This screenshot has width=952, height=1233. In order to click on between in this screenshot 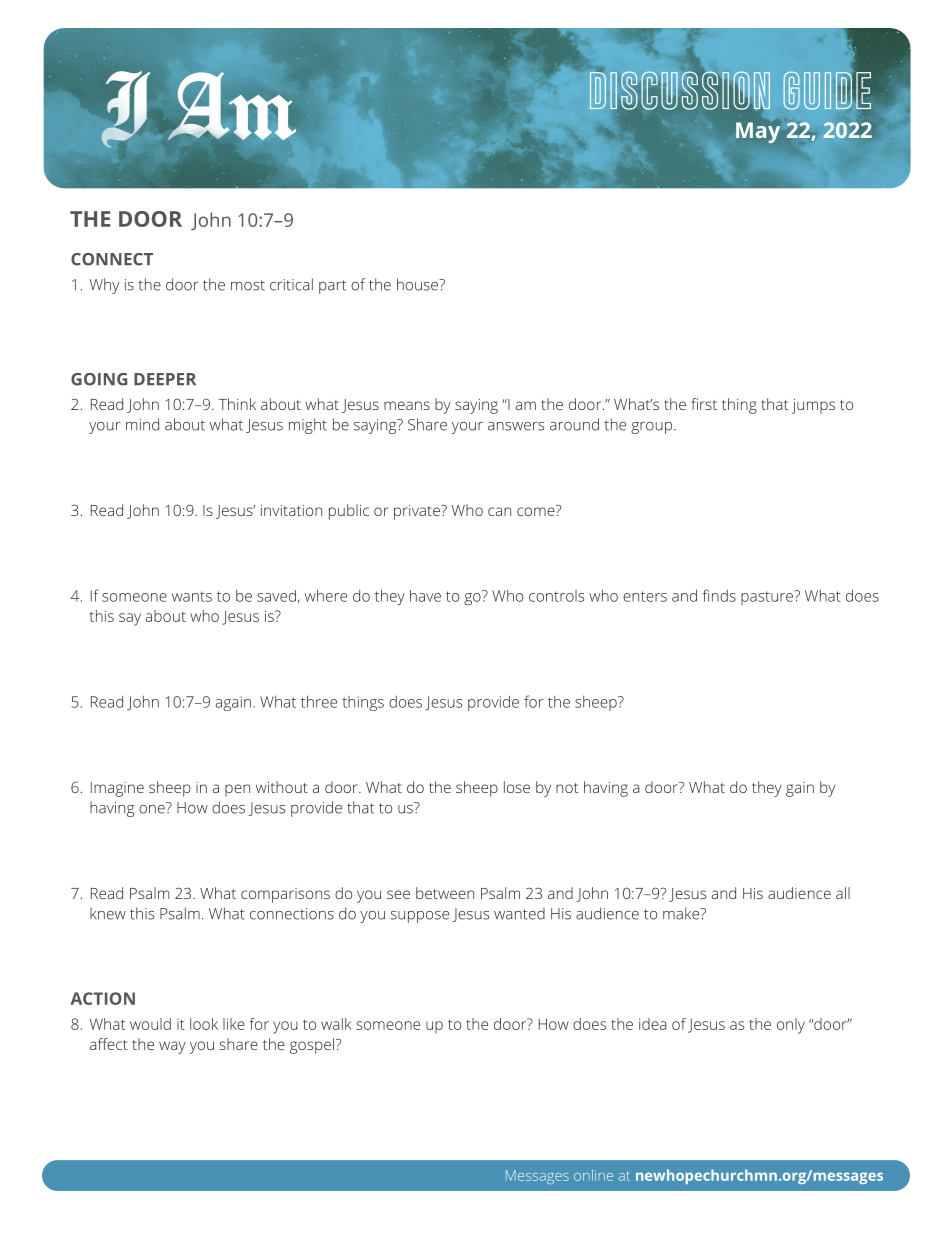, I will do `click(445, 893)`.
